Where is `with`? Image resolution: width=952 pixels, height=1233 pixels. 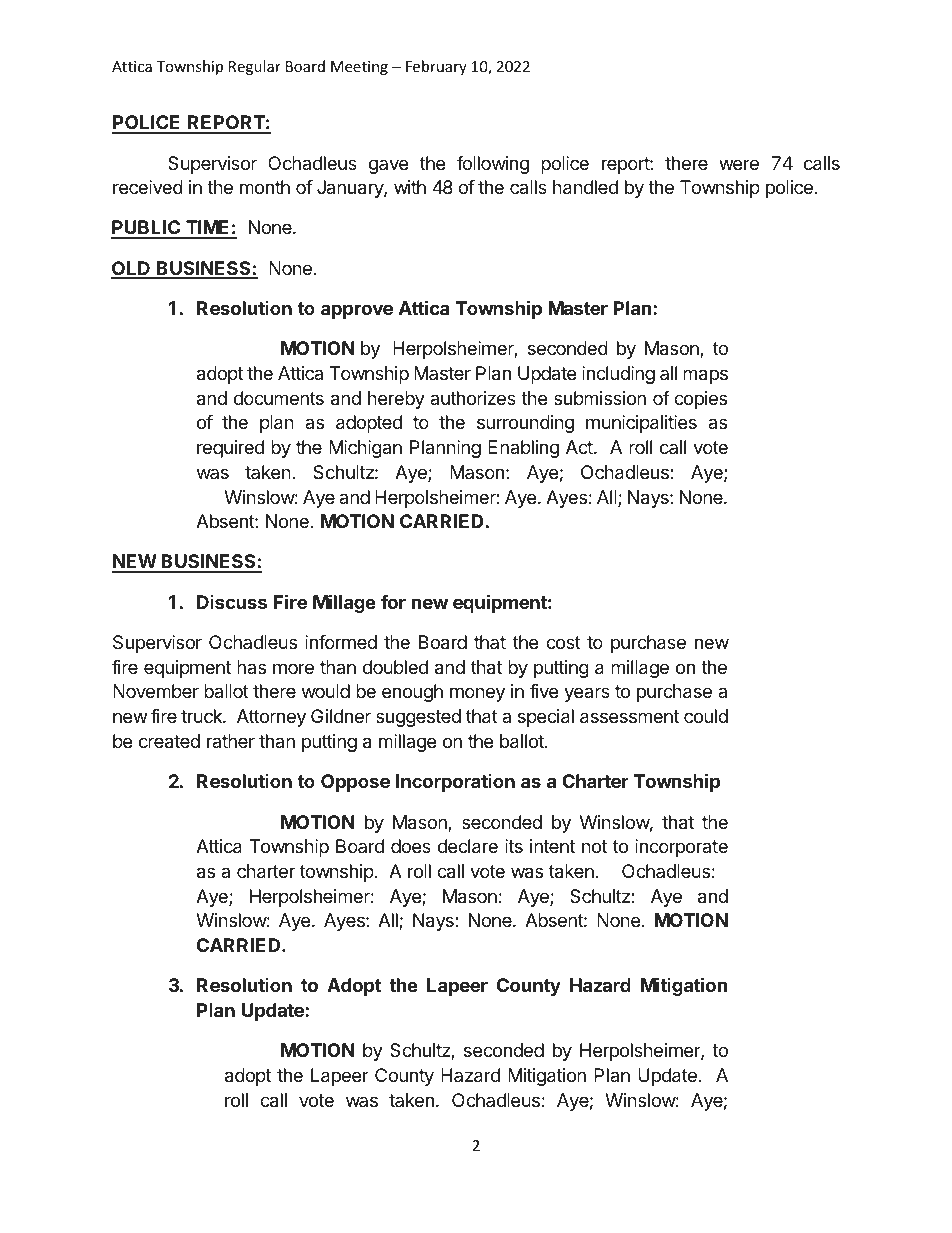
with is located at coordinates (410, 187).
